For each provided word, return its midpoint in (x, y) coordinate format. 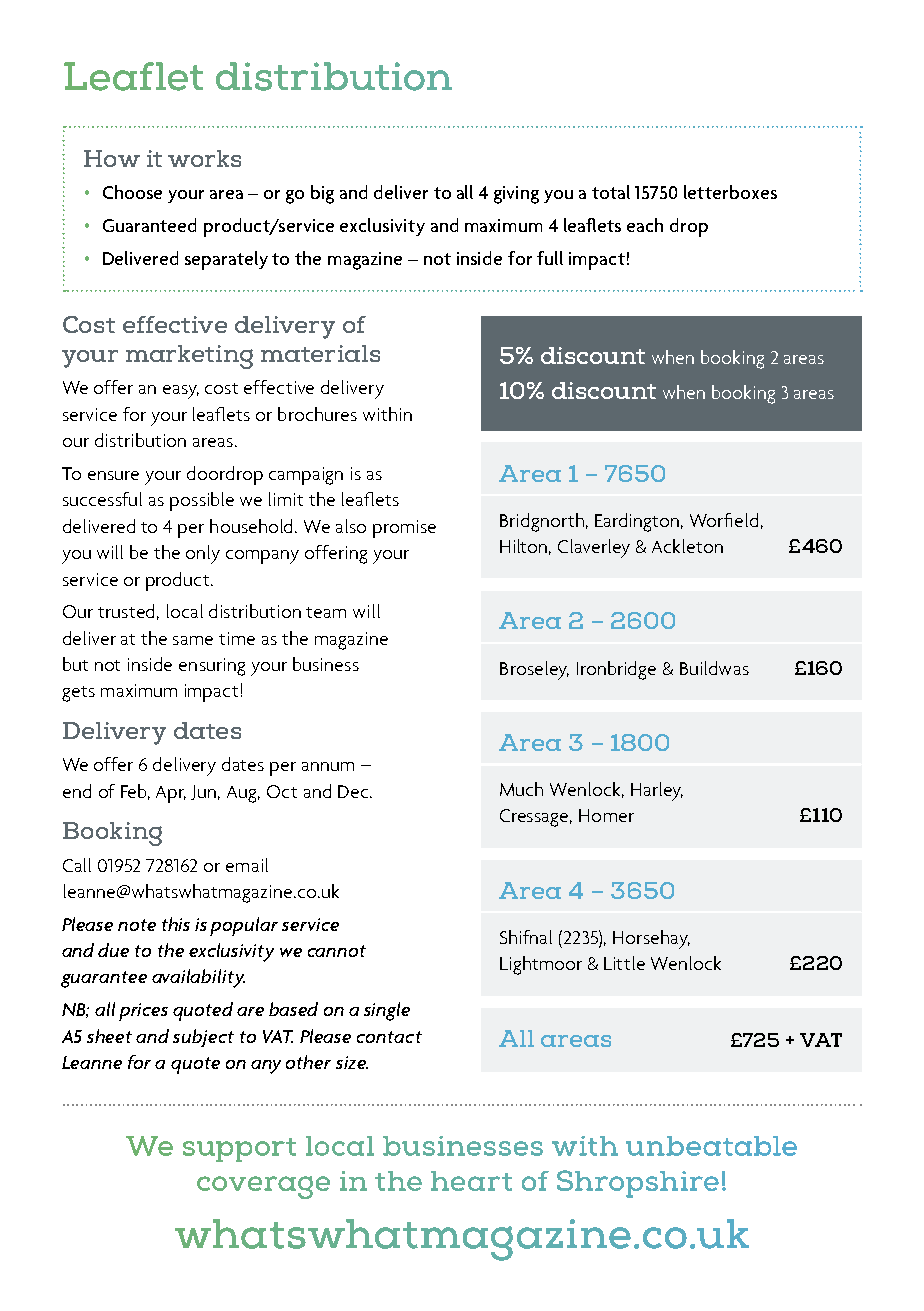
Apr (171, 794)
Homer (606, 815)
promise (404, 529)
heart (471, 1181)
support (239, 1150)
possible (202, 501)
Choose (132, 192)
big (322, 194)
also (351, 526)
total (611, 192)
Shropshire (638, 1184)
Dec (353, 791)
